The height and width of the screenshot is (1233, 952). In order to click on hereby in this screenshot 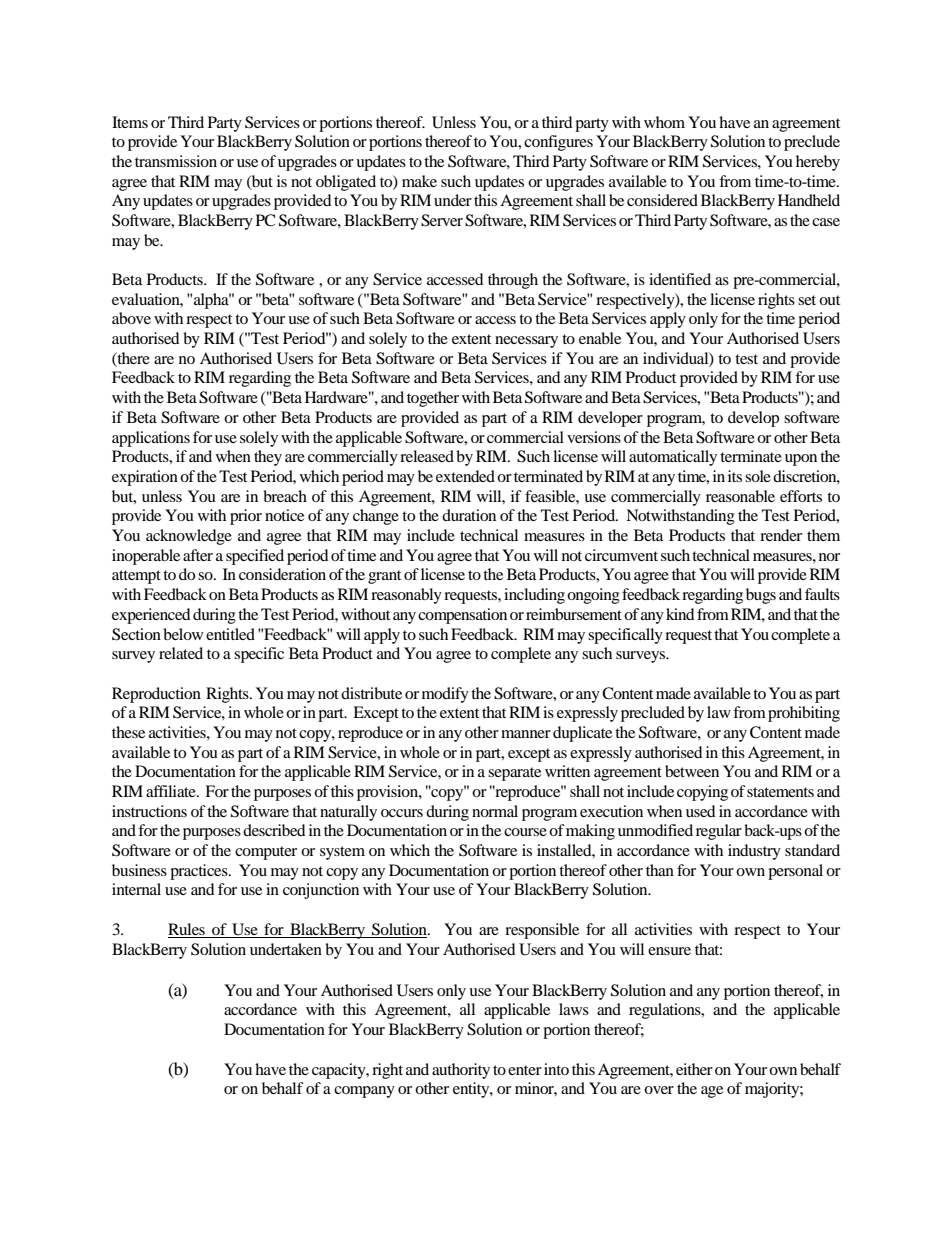, I will do `click(818, 163)`.
